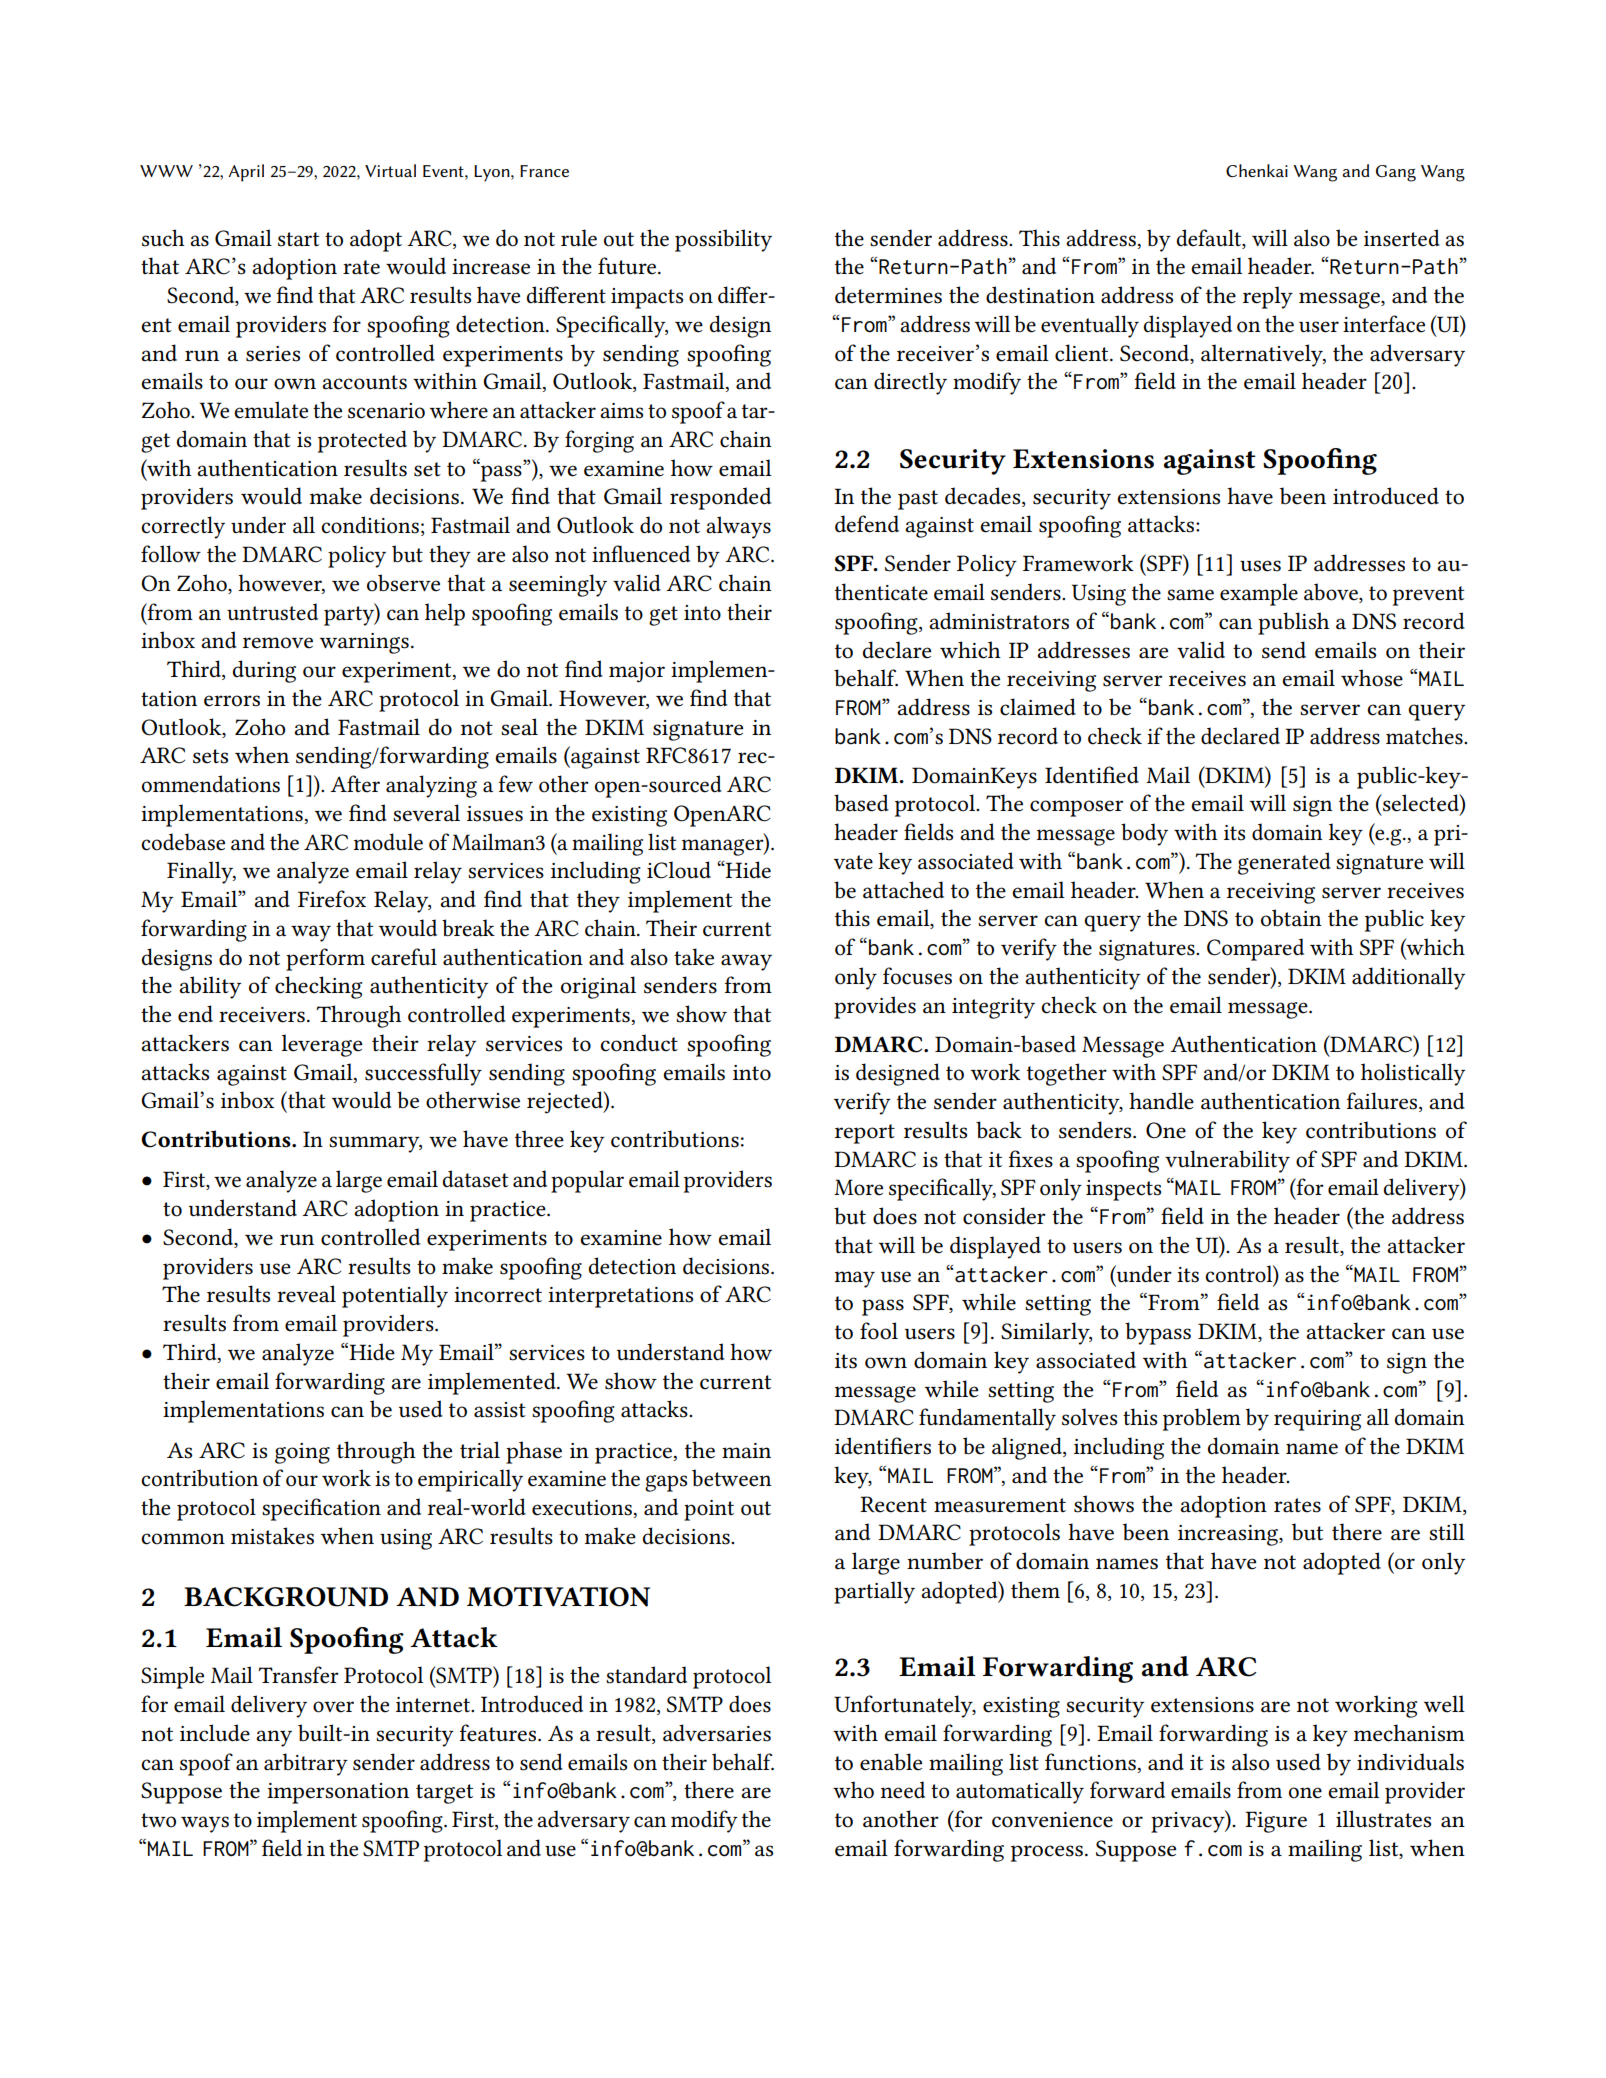 The image size is (1606, 2078). Describe the element at coordinates (298, 239) in the screenshot. I see `start` at that location.
